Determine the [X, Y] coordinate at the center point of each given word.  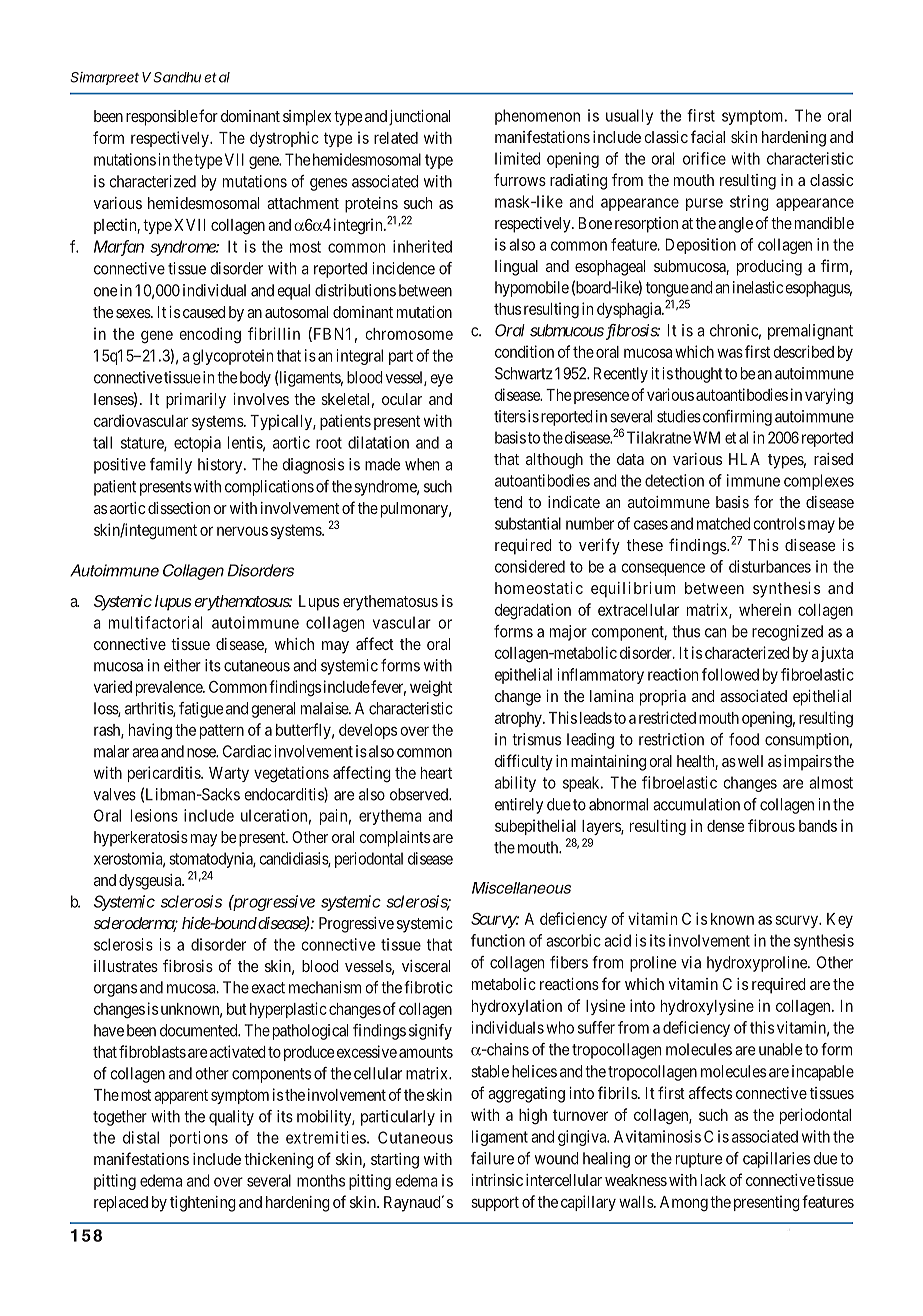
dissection [179, 508]
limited [517, 158]
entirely [519, 806]
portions [199, 1139]
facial [708, 136]
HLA [744, 459]
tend [508, 502]
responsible [162, 118]
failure [492, 1158]
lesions [154, 815]
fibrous [771, 825]
